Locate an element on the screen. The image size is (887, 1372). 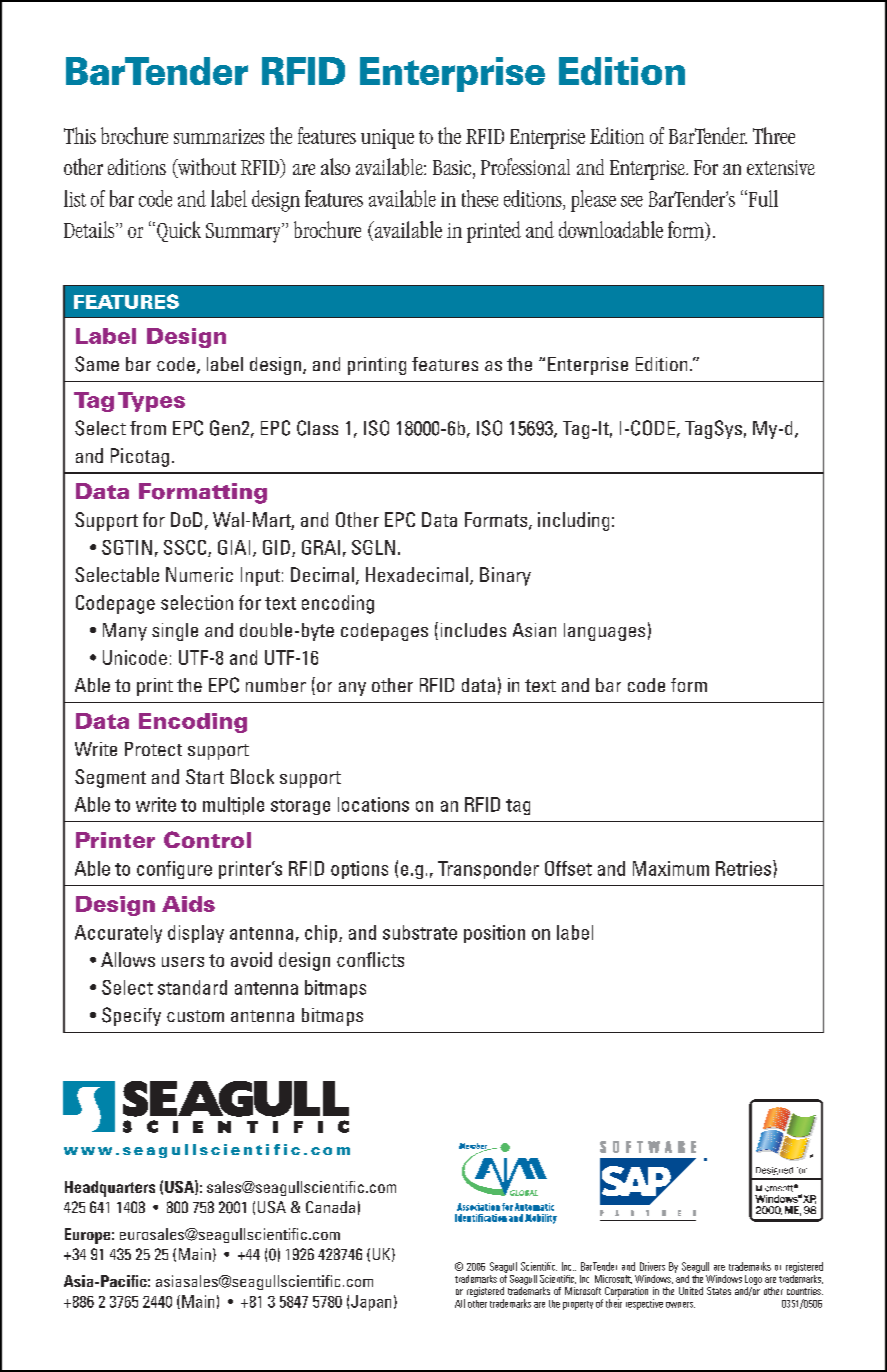
Full is located at coordinates (762, 198).
